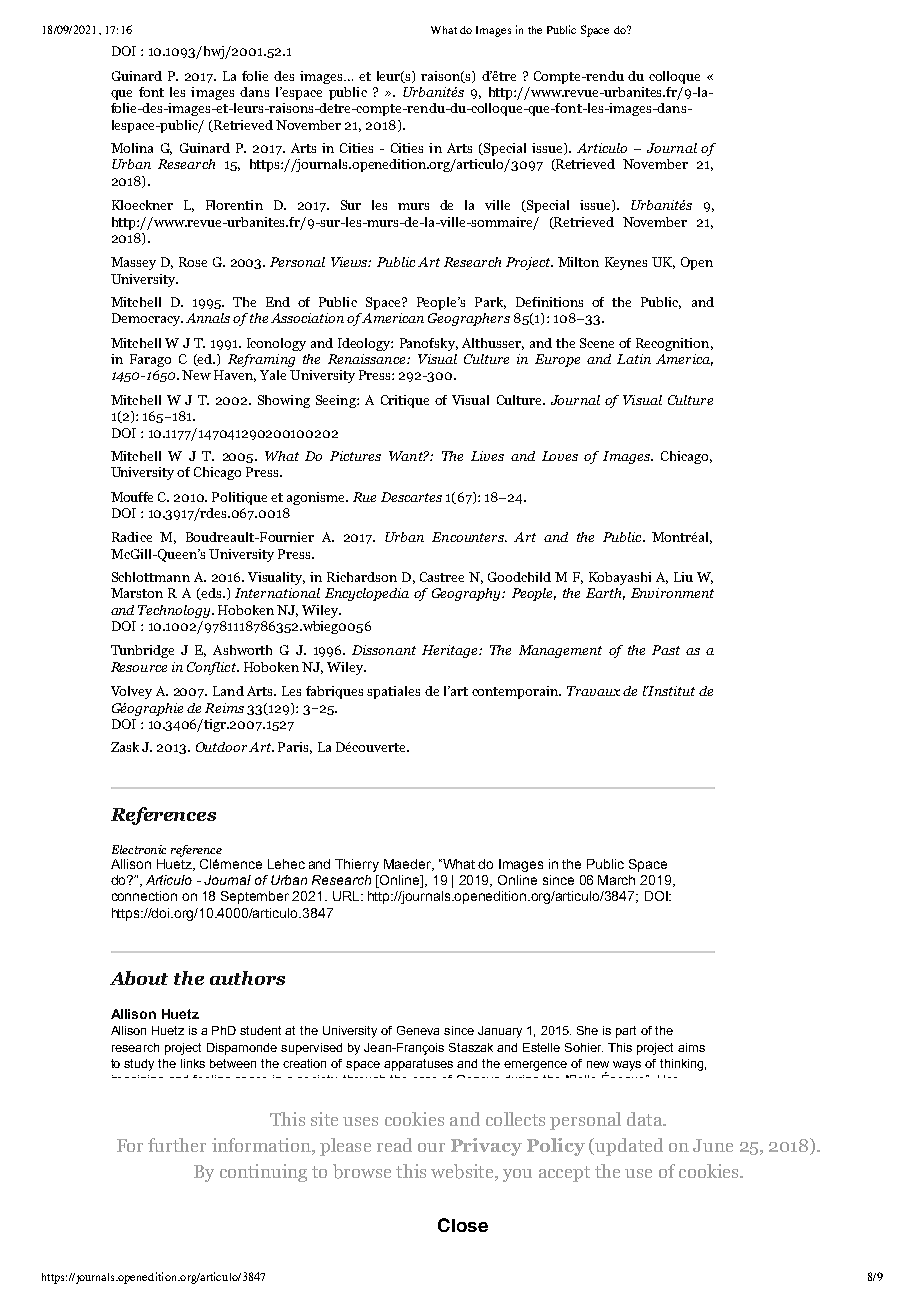 Image resolution: width=924 pixels, height=1307 pixels. Describe the element at coordinates (177, 1145) in the image. I see `further` at that location.
